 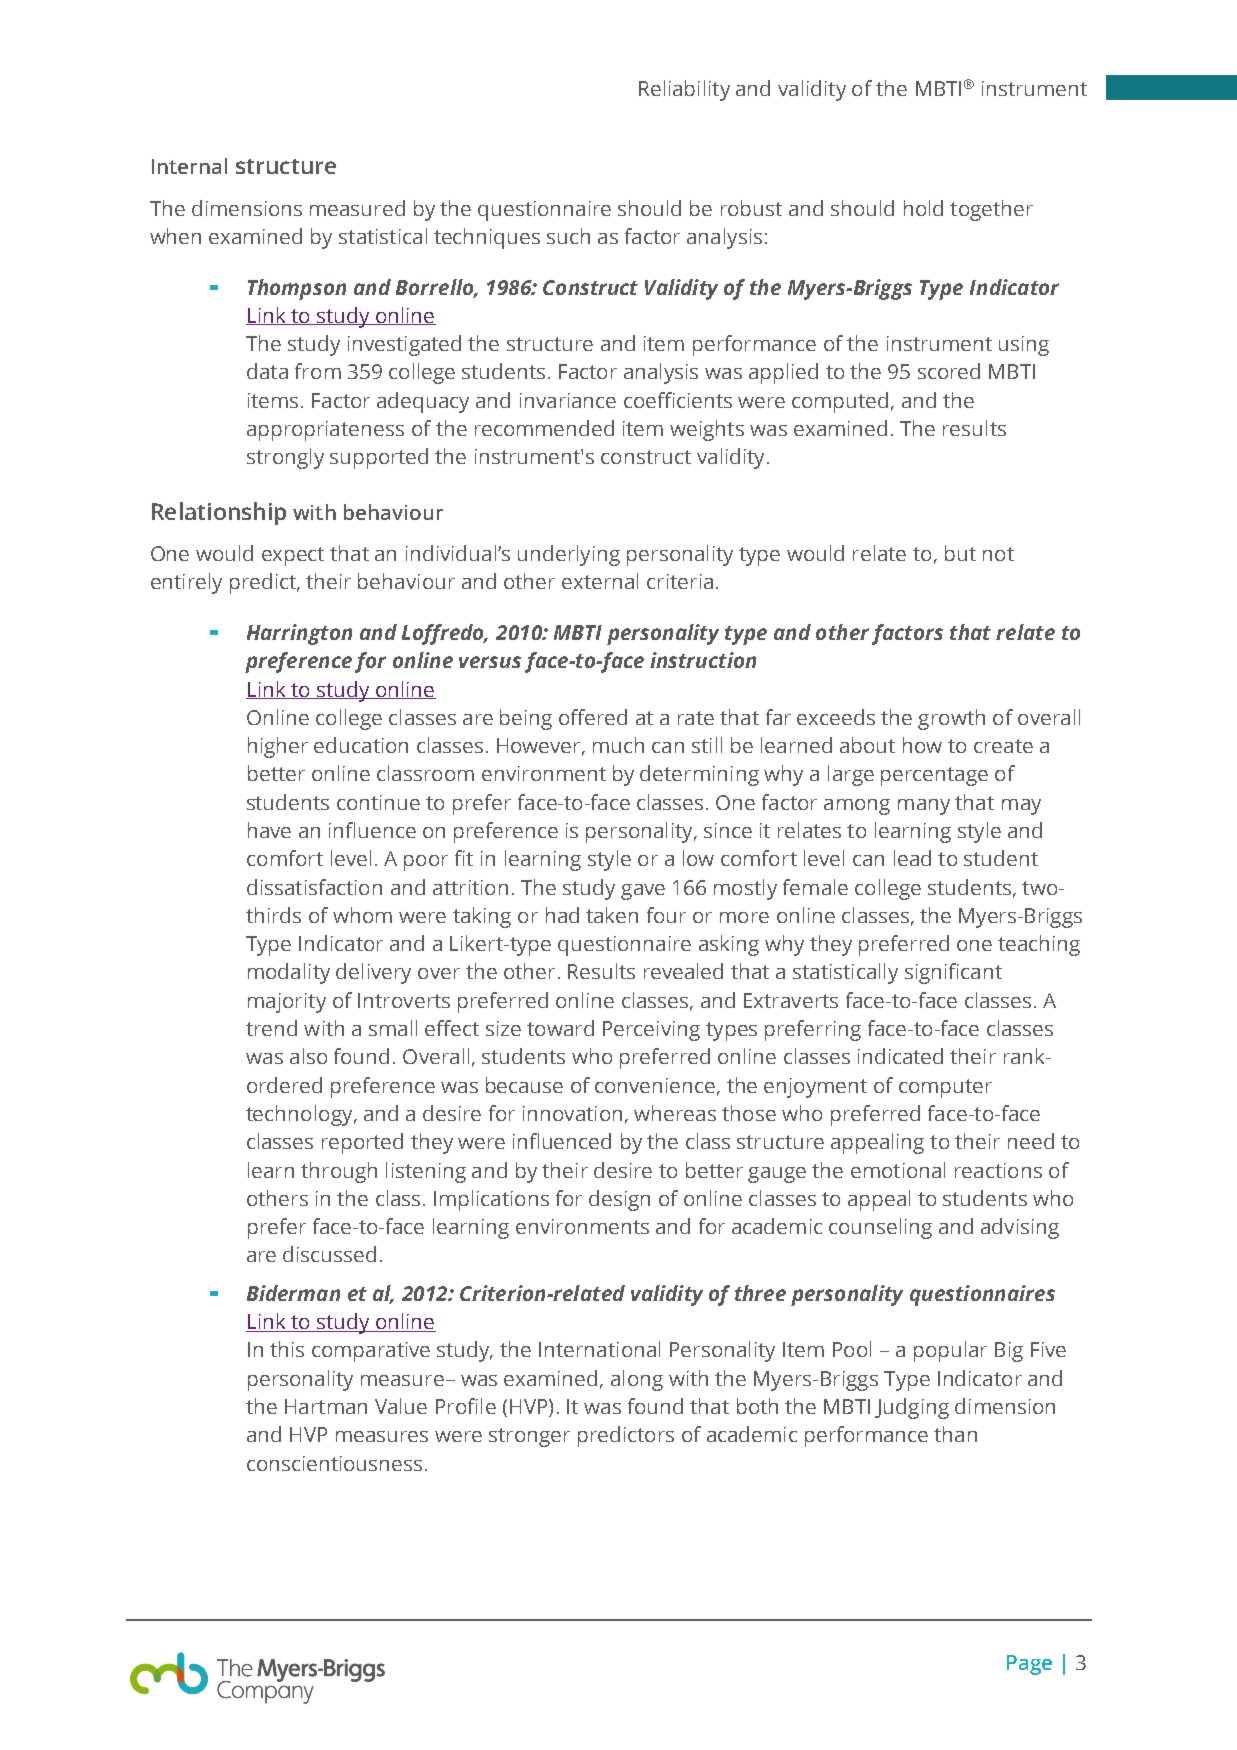 What do you see at coordinates (923, 208) in the screenshot?
I see `hold` at bounding box center [923, 208].
